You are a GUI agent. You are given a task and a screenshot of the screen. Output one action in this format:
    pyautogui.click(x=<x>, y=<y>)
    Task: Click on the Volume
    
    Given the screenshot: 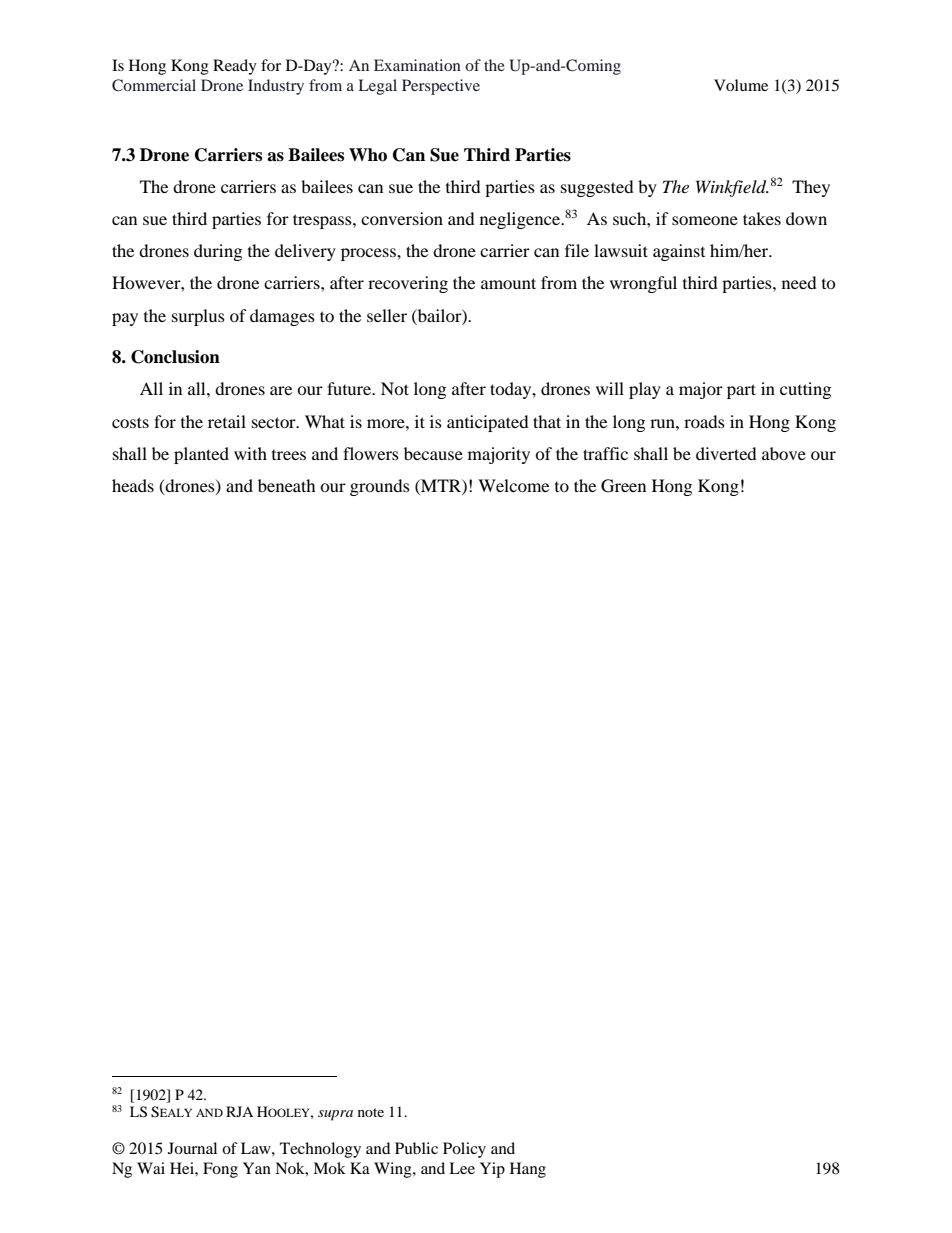 What is the action you would take?
    pyautogui.click(x=741, y=85)
